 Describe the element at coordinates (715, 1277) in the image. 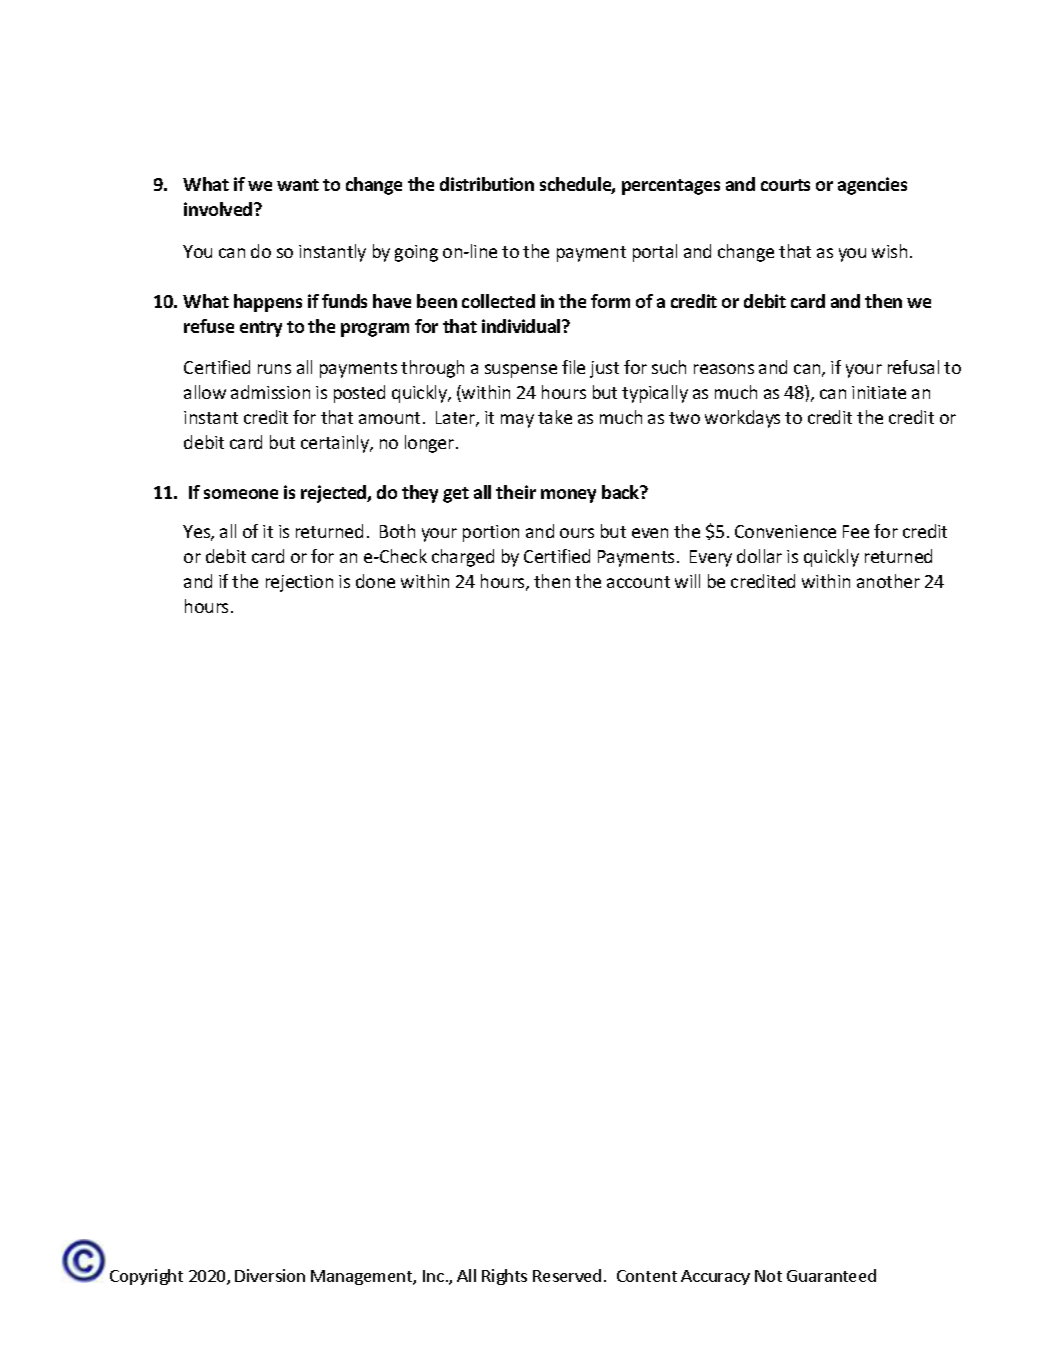

I see `Accuracy` at that location.
